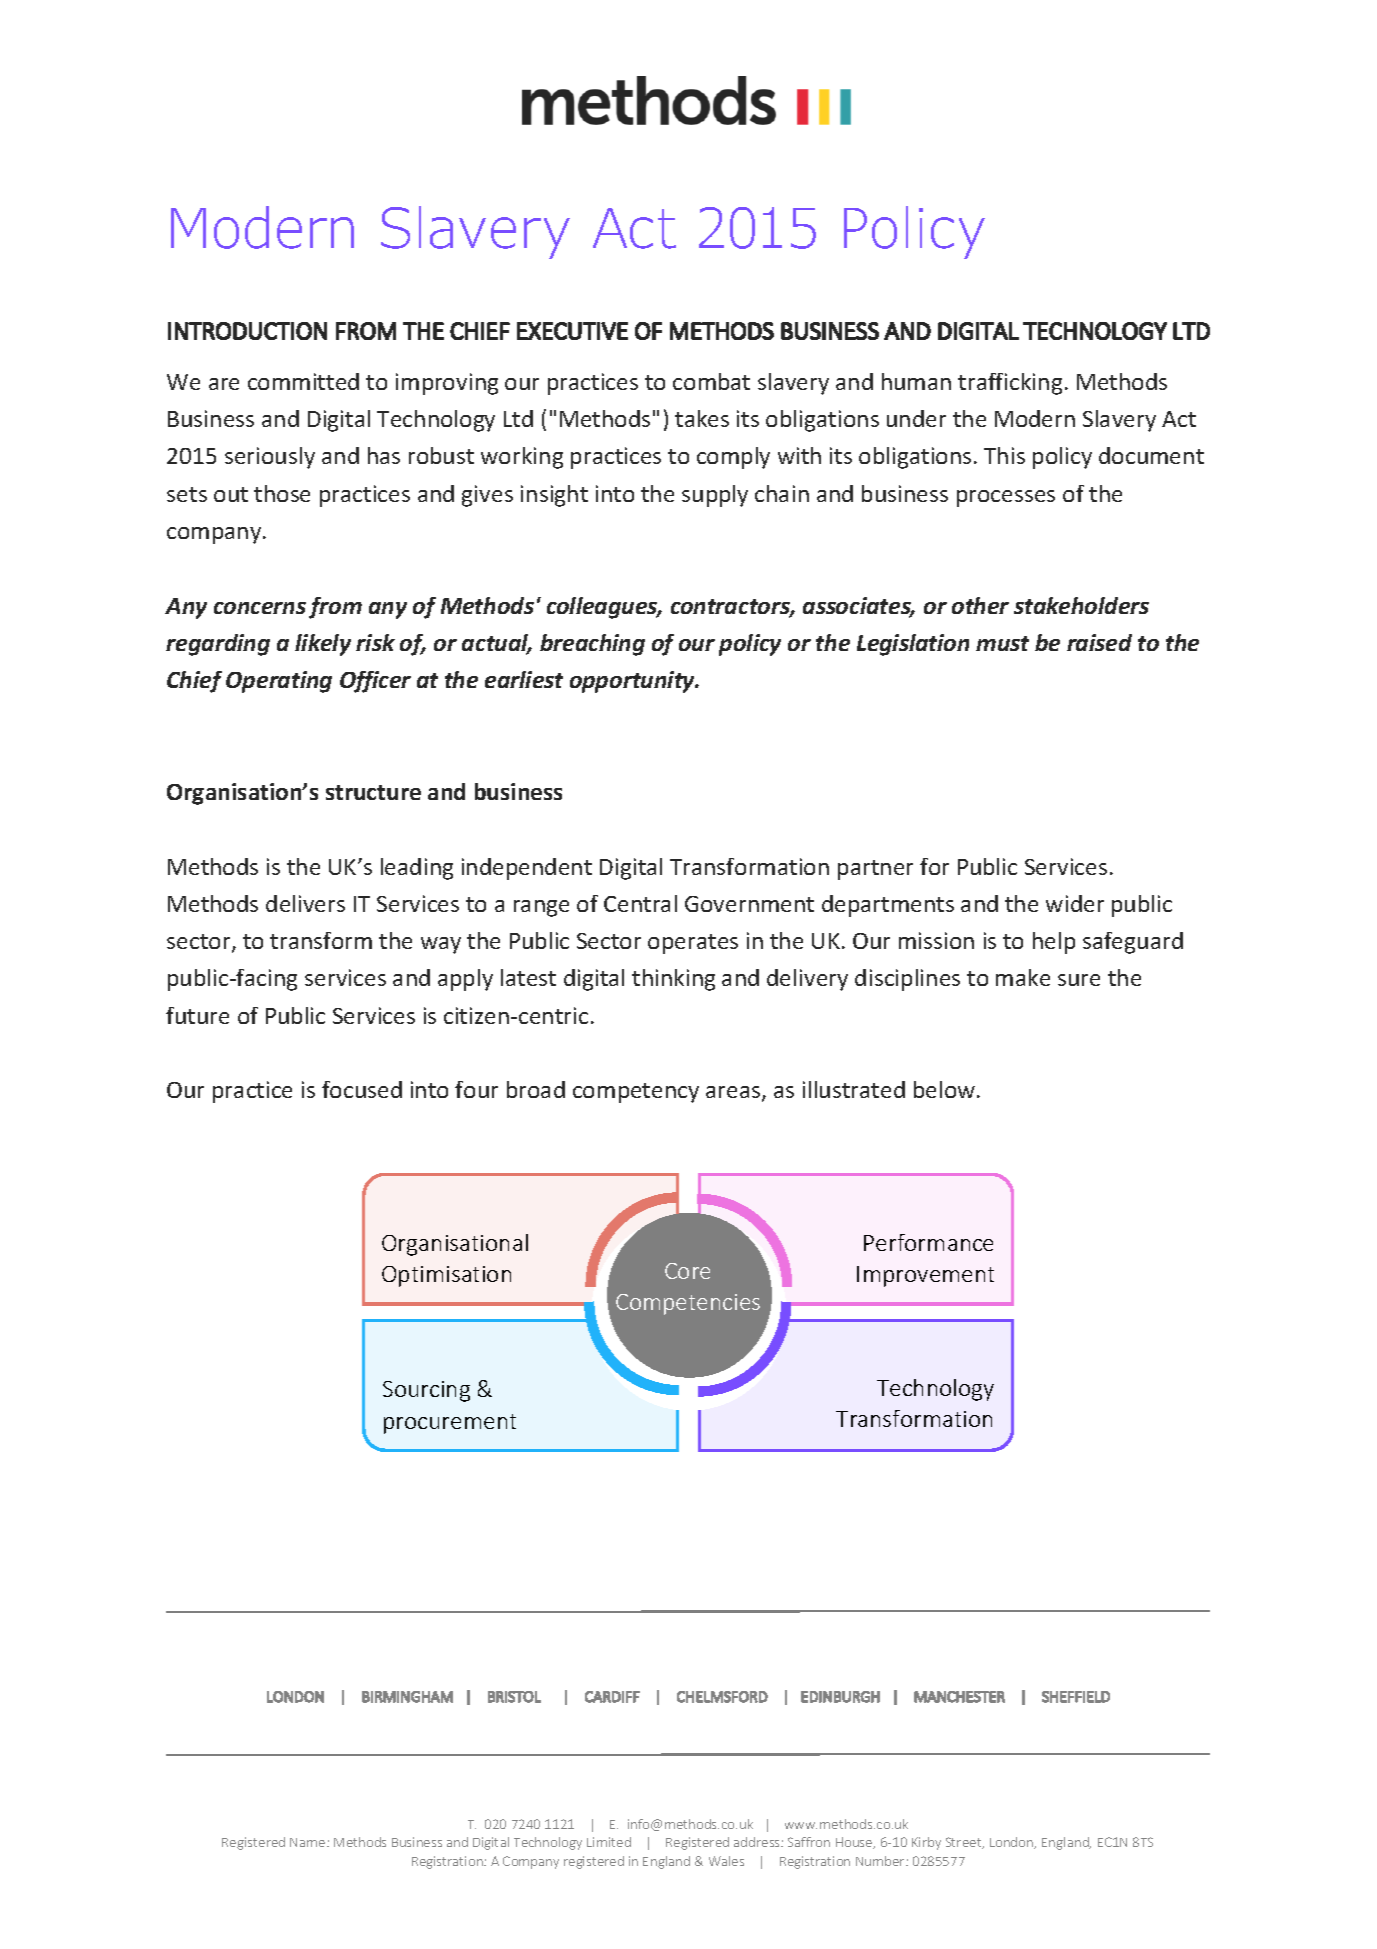 The image size is (1377, 1949). Describe the element at coordinates (279, 682) in the screenshot. I see `Operating` at that location.
